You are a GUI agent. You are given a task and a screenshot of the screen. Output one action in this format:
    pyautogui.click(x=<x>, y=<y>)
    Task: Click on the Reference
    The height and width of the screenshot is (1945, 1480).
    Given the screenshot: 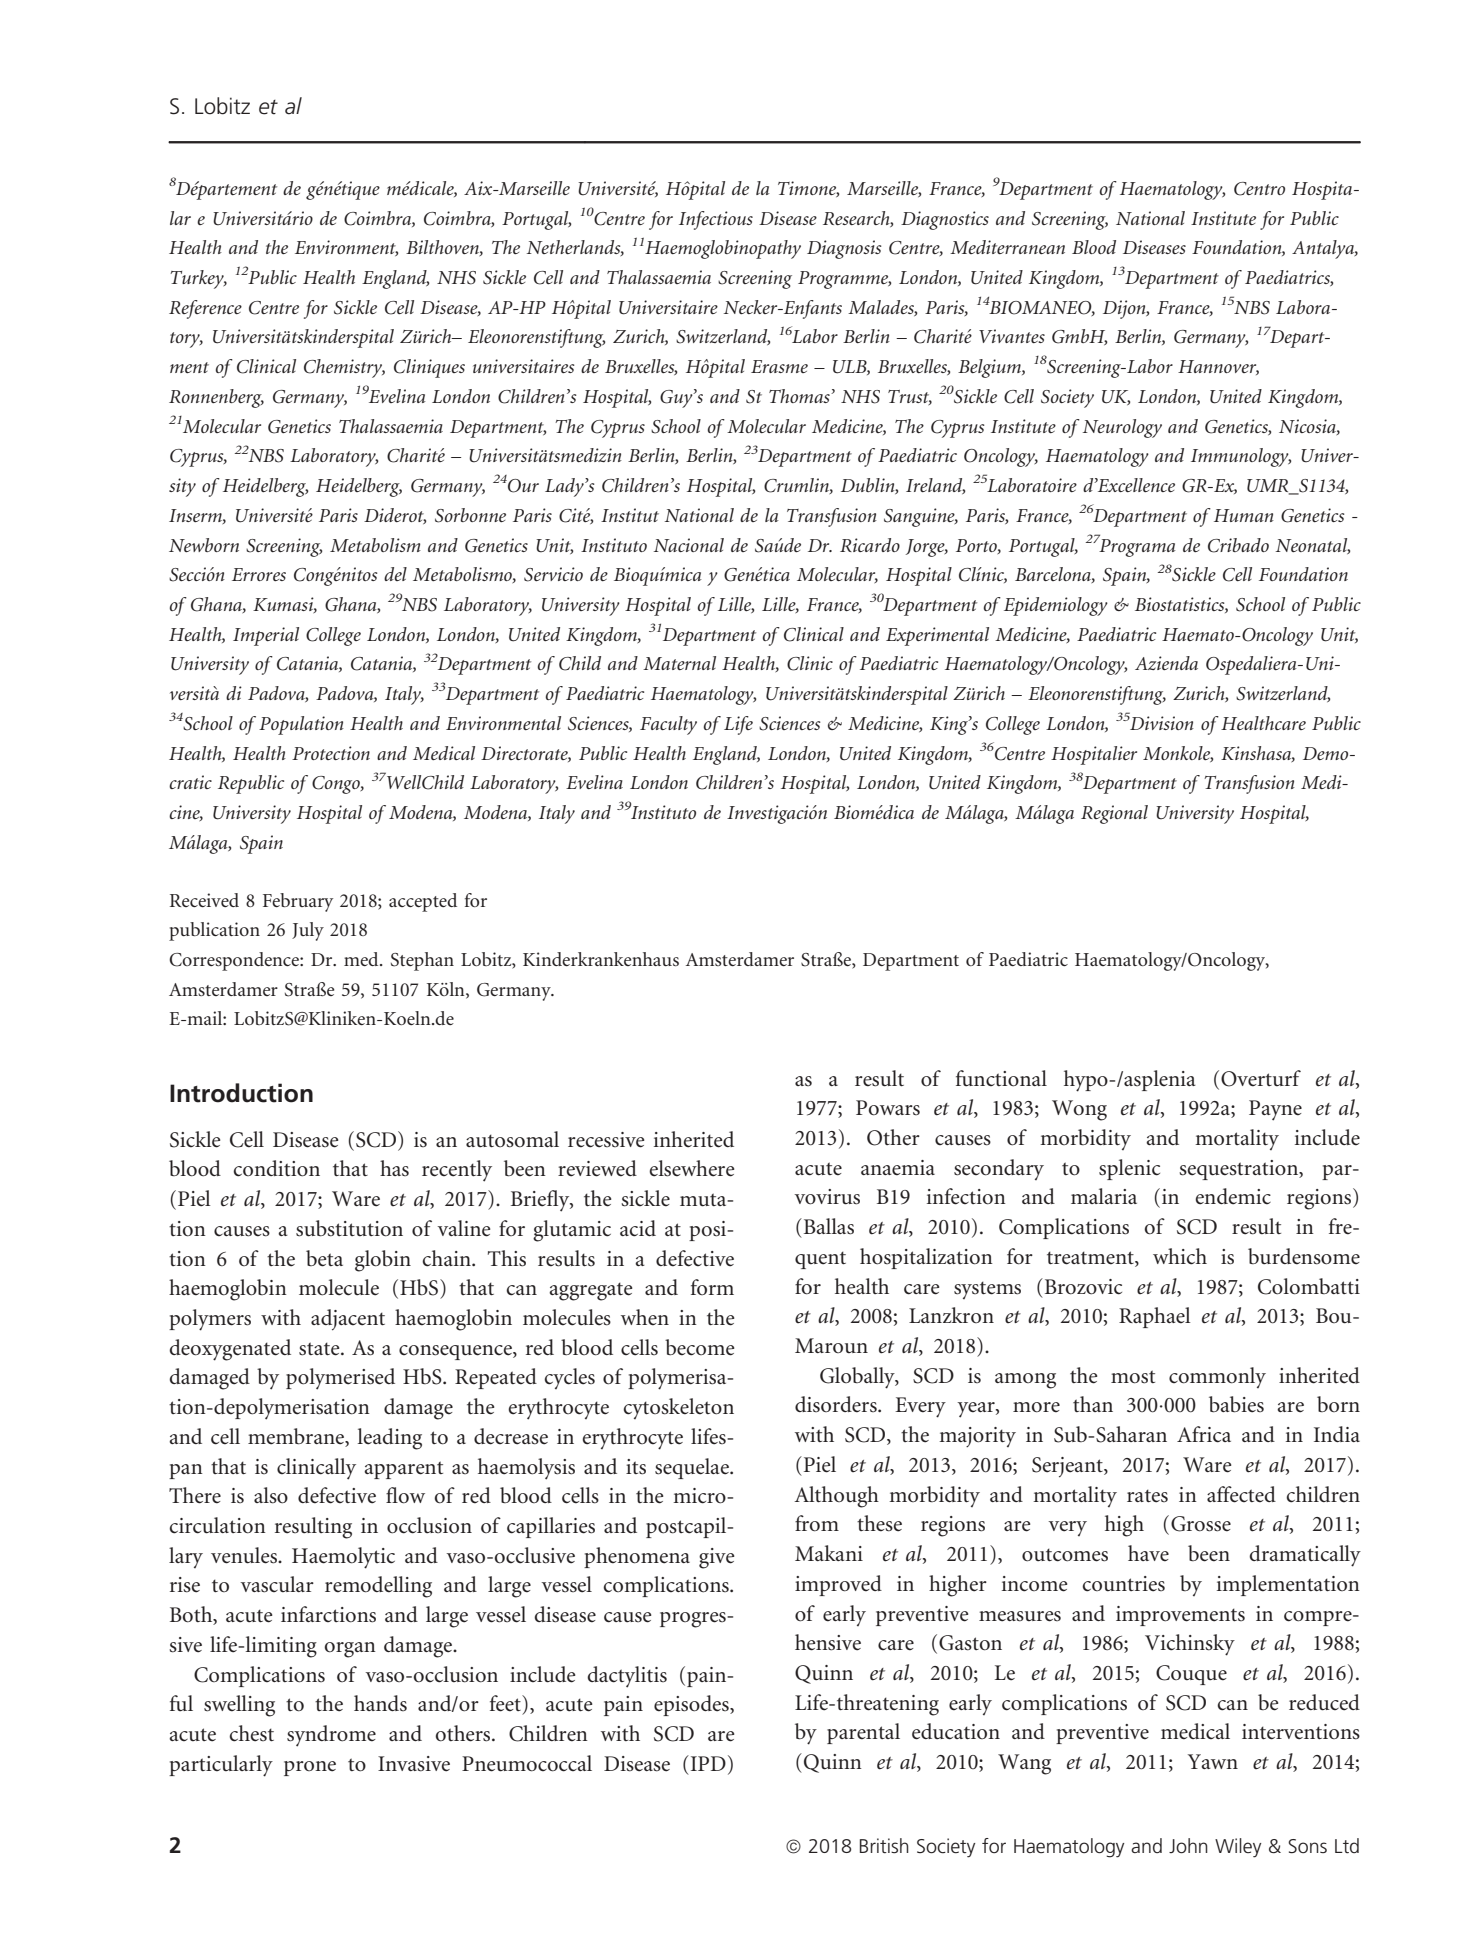 What is the action you would take?
    pyautogui.click(x=205, y=309)
